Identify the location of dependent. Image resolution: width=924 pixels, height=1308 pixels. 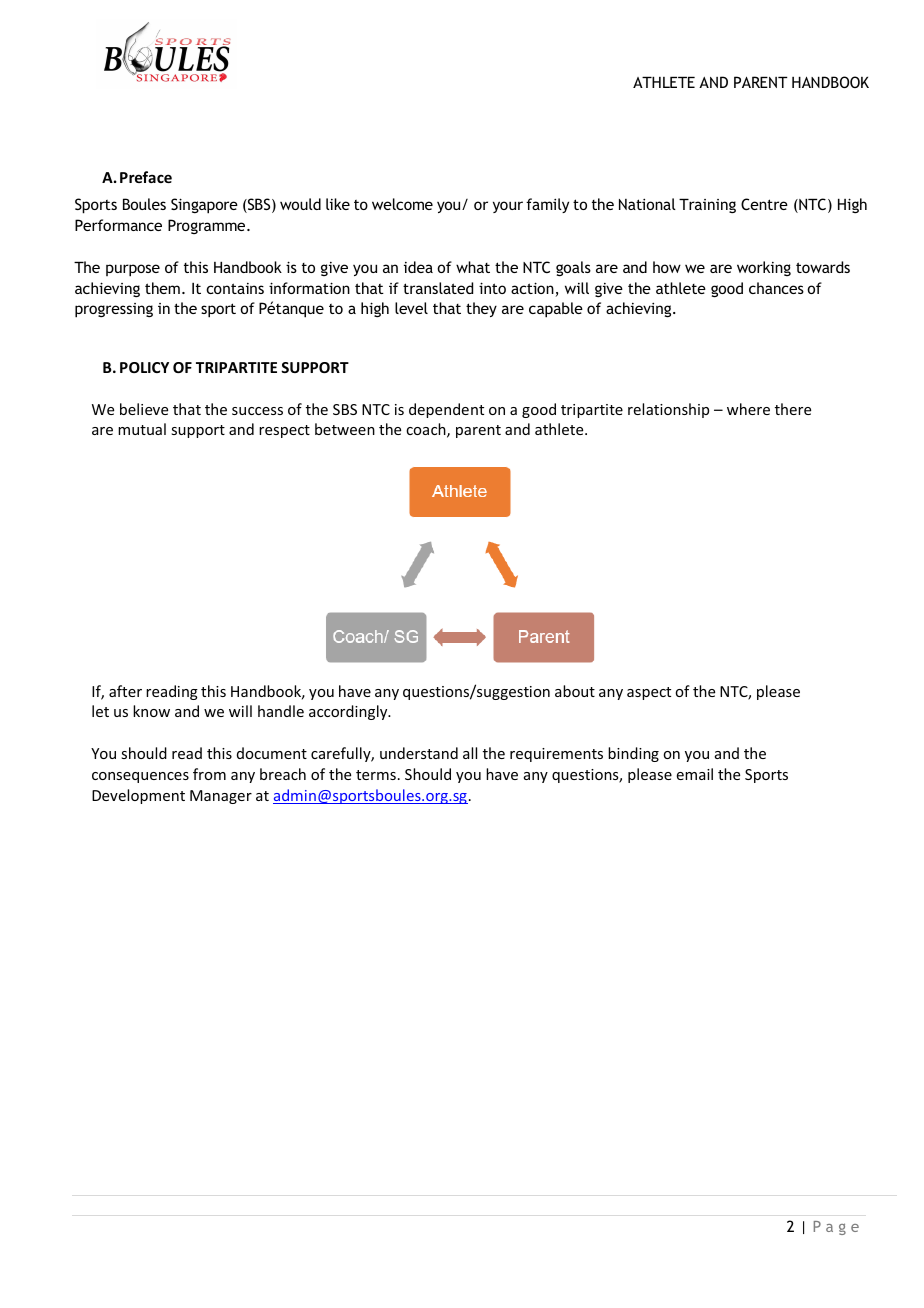
(446, 410).
